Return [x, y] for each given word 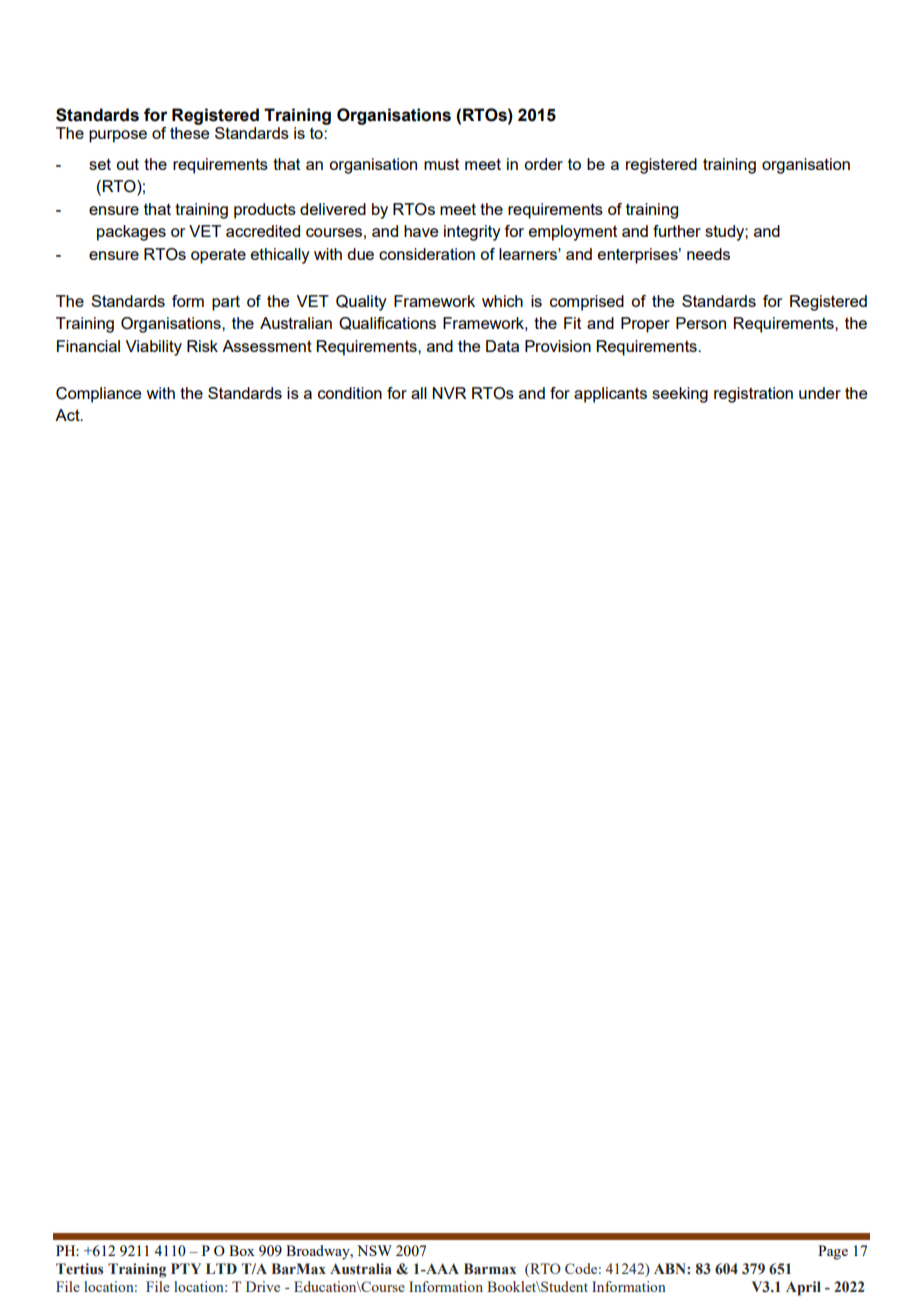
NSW [374, 1250]
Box [242, 1250]
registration [753, 395]
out [127, 164]
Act [68, 415]
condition [350, 393]
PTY [186, 1268]
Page [833, 1252]
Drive [263, 1286]
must [441, 164]
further [677, 231]
